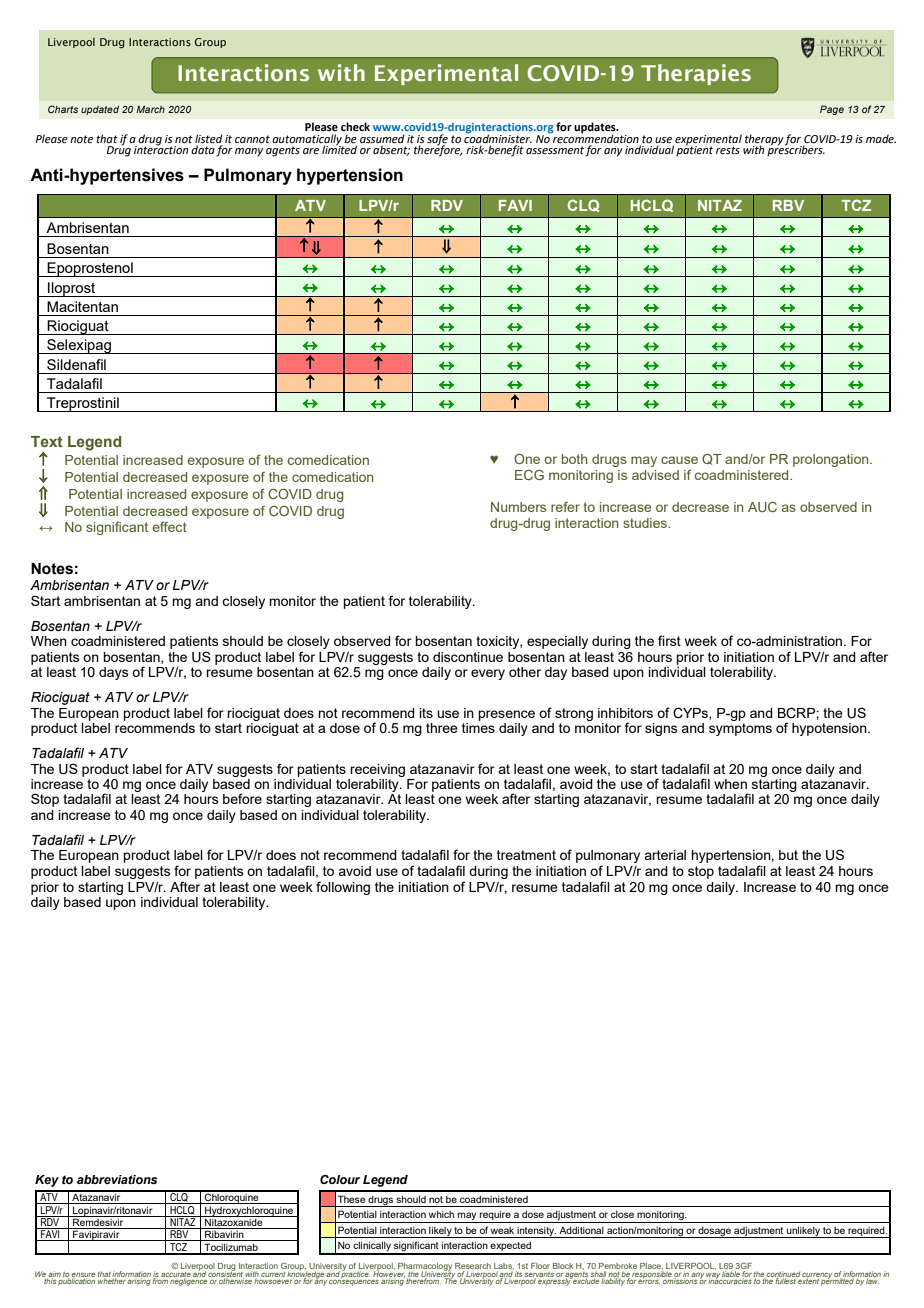  What do you see at coordinates (170, 527) in the screenshot?
I see `effect` at bounding box center [170, 527].
